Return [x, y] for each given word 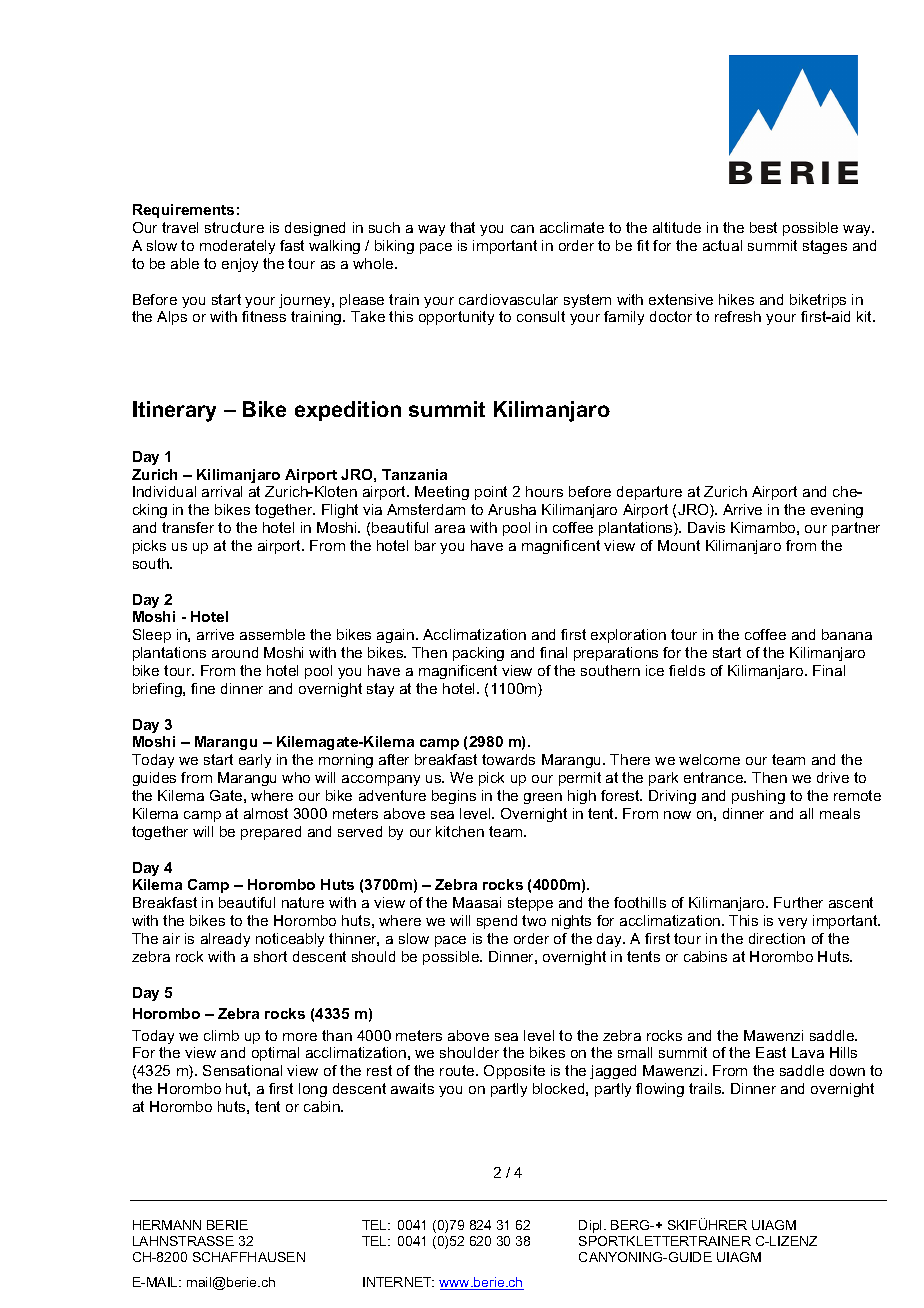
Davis [706, 527]
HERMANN [167, 1225]
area [450, 529]
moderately [237, 247]
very [792, 923]
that [462, 227]
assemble [272, 634]
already [225, 940]
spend [497, 922]
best [763, 227]
